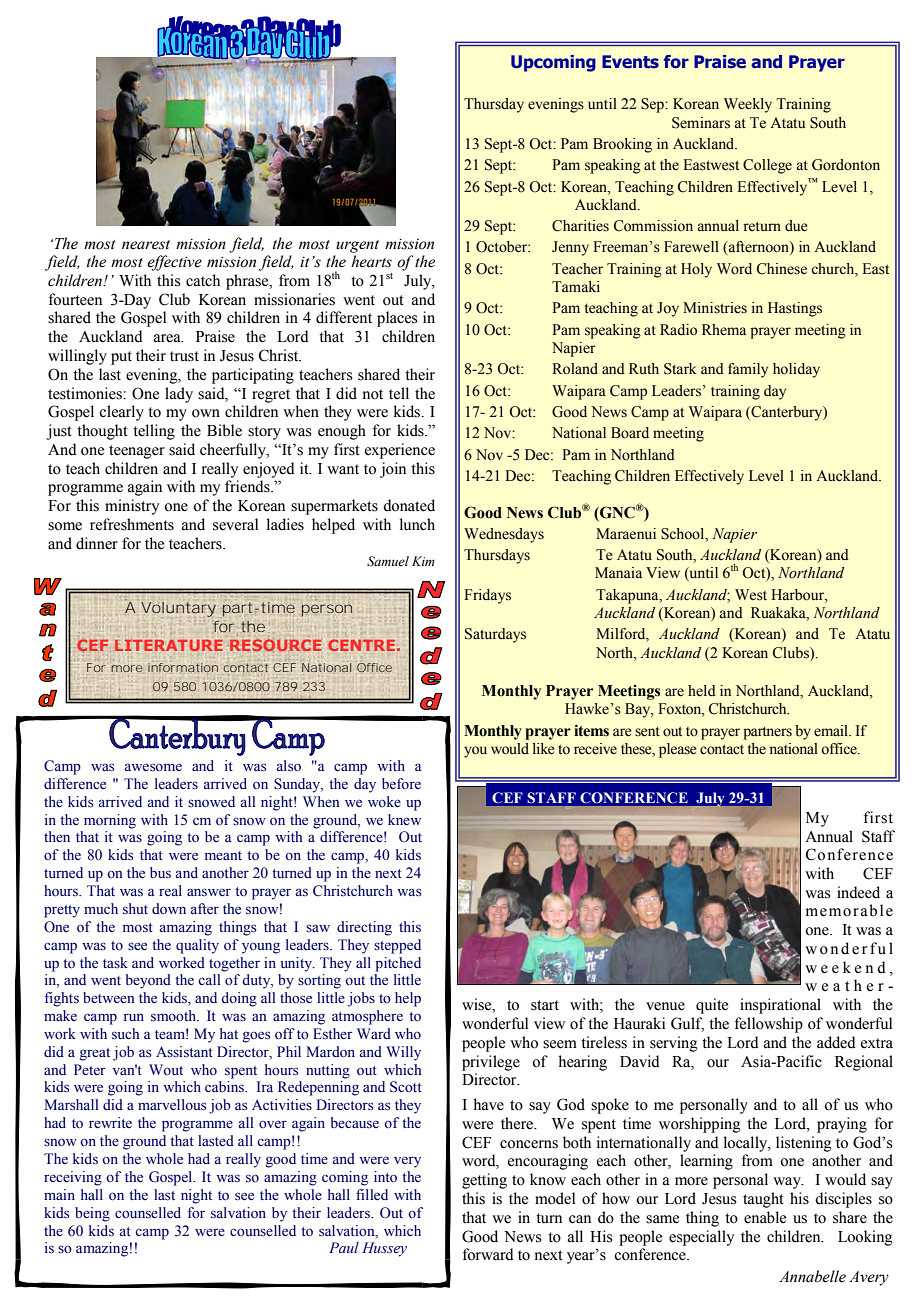 This screenshot has width=924, height=1308. What do you see at coordinates (484, 1181) in the screenshot?
I see `getting` at bounding box center [484, 1181].
